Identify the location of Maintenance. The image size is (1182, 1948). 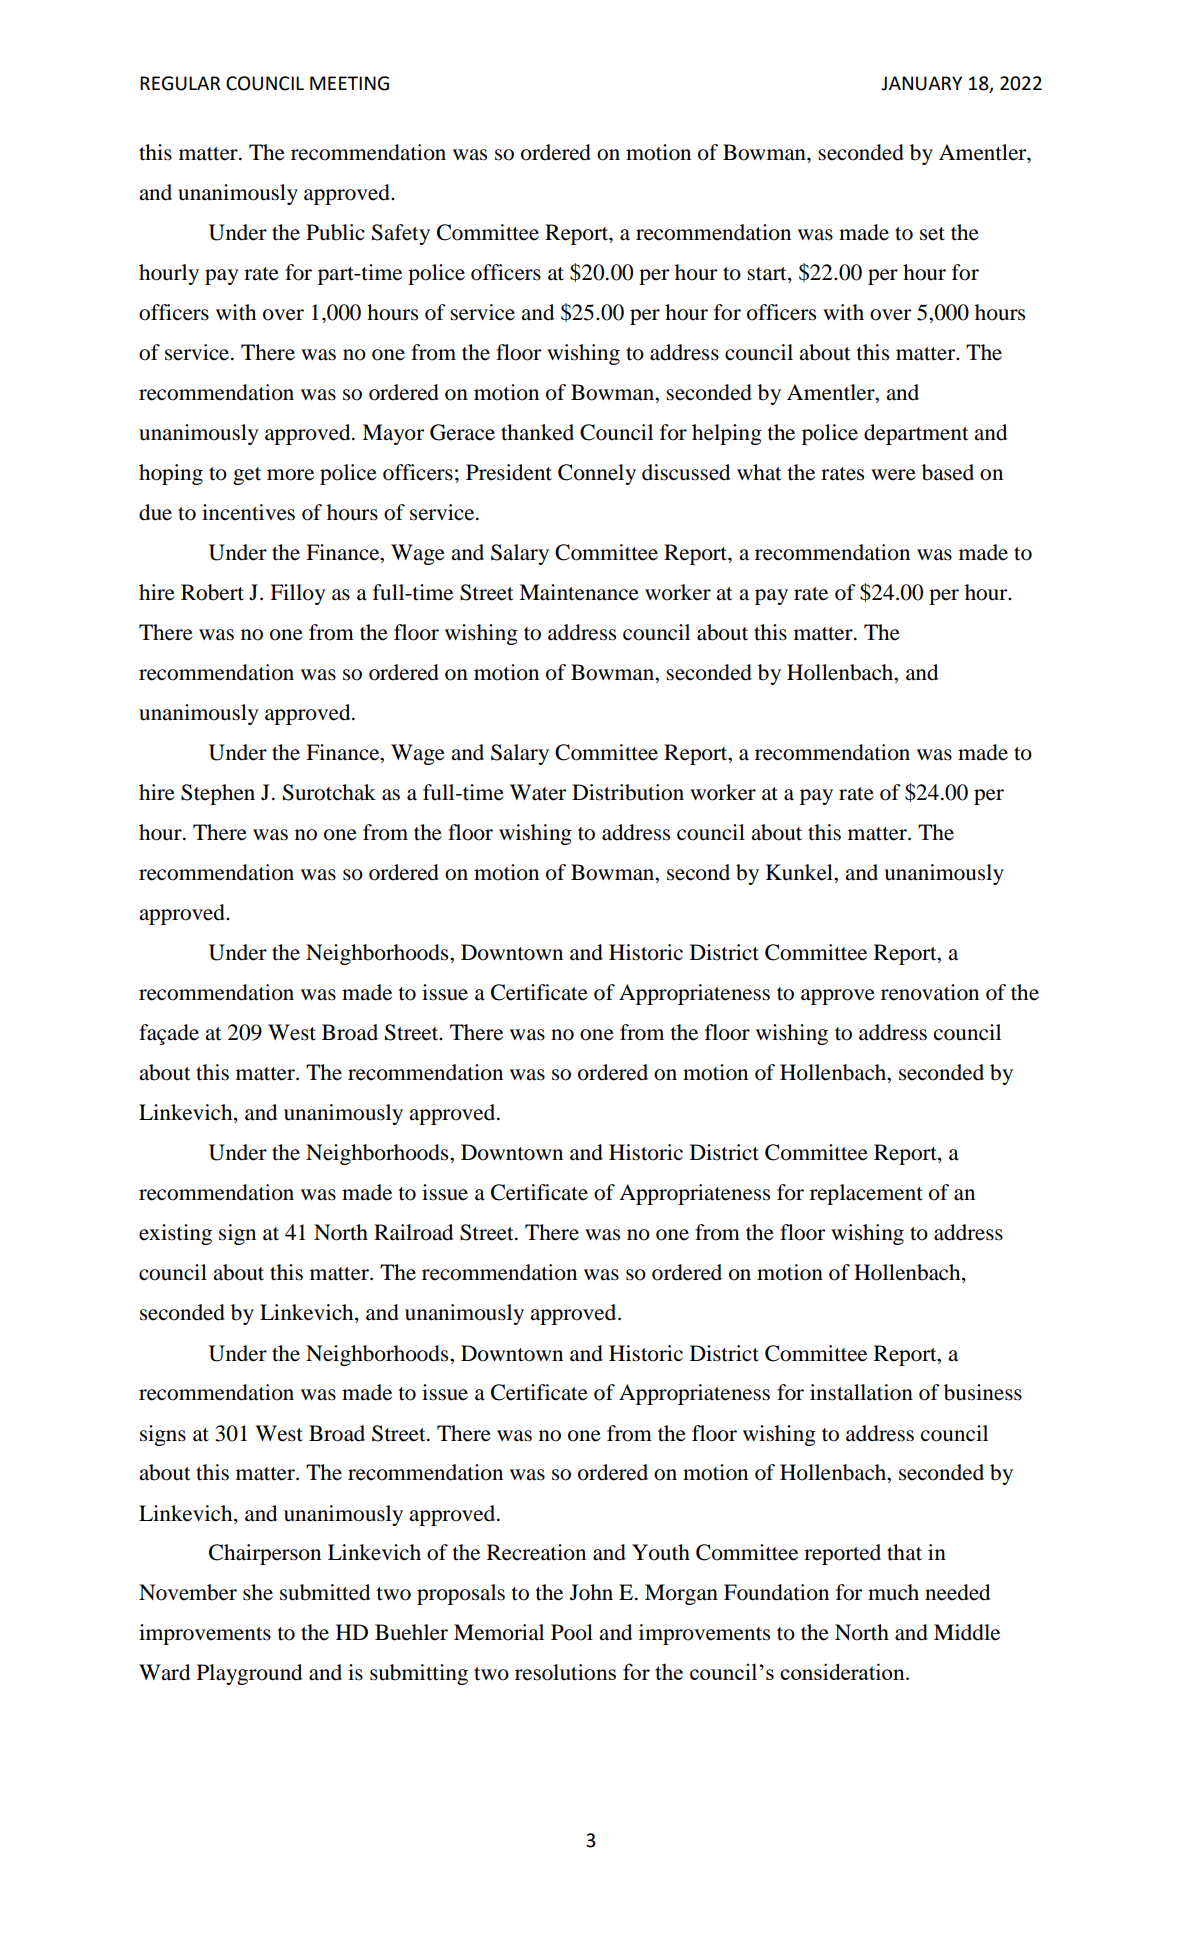
(579, 592).
